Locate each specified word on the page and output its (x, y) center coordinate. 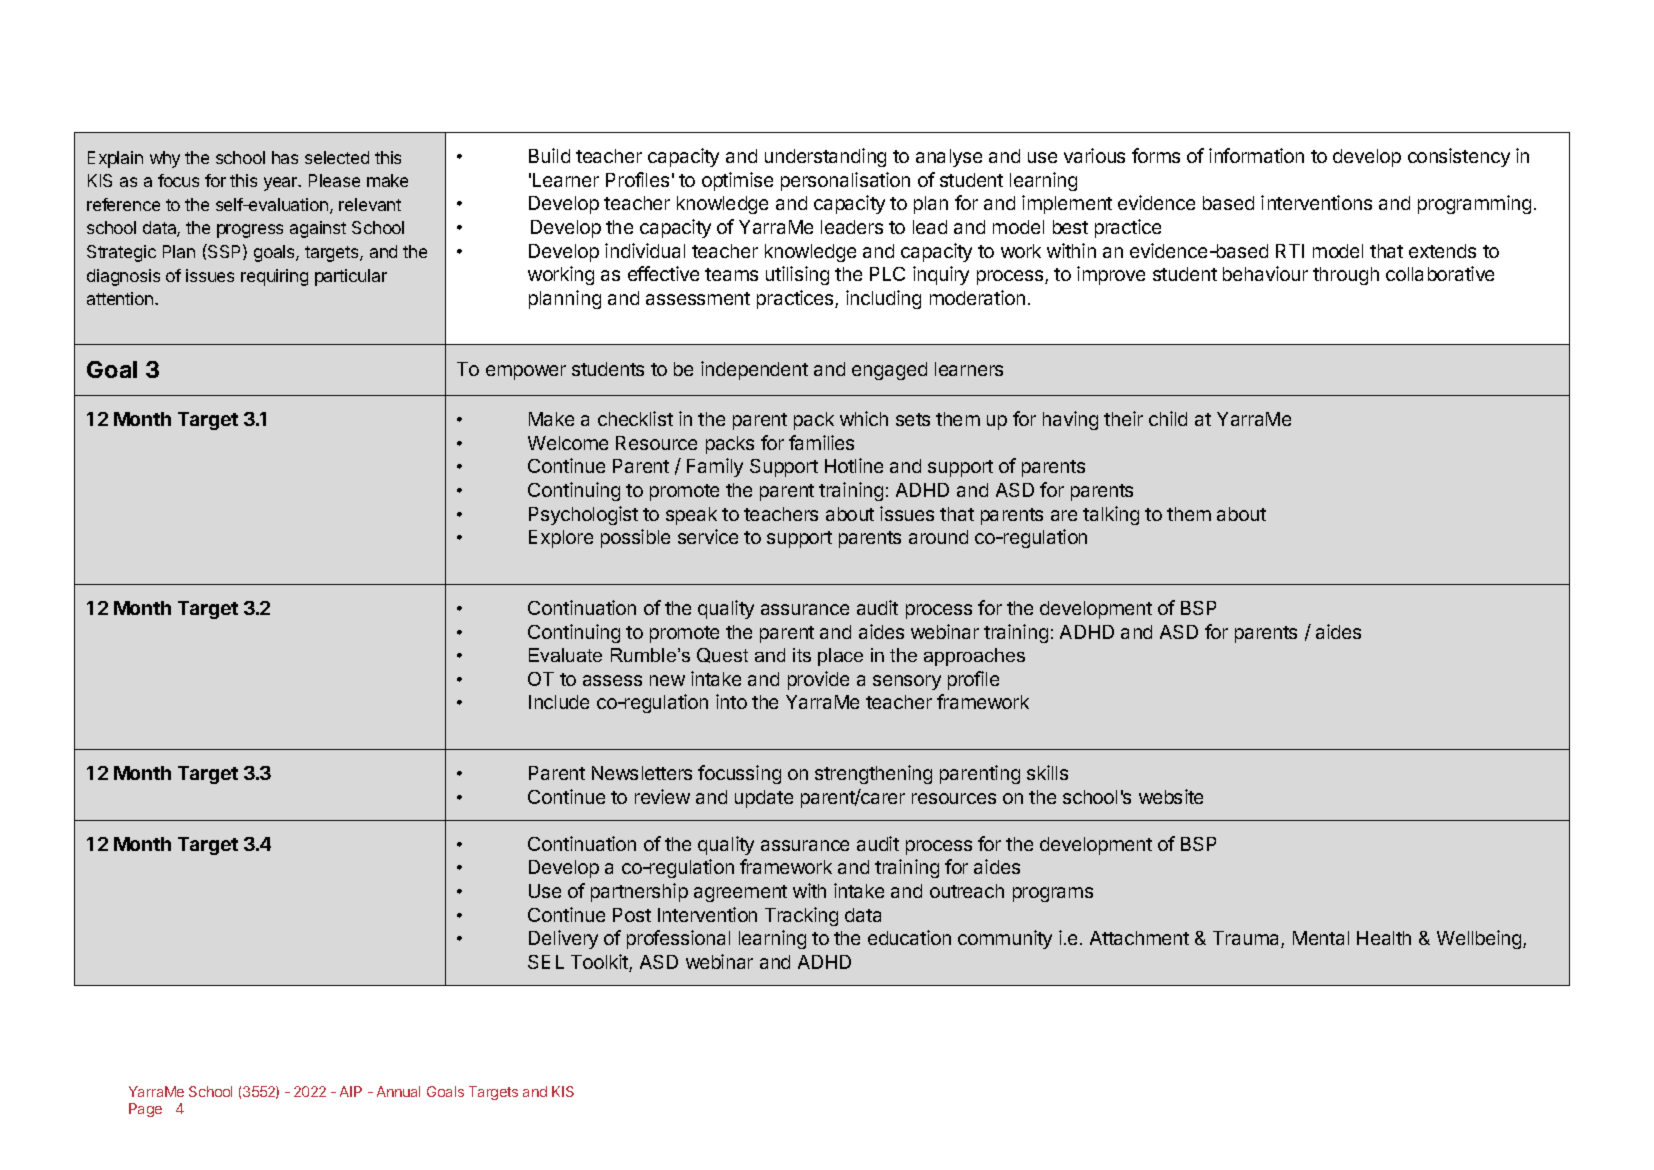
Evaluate (565, 655)
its (802, 655)
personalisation (845, 181)
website (1171, 796)
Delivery (563, 939)
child (1168, 418)
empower (526, 372)
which (864, 418)
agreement (740, 893)
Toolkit (600, 963)
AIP (351, 1091)
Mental (1321, 938)
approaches (974, 657)
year (282, 184)
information (1256, 155)
